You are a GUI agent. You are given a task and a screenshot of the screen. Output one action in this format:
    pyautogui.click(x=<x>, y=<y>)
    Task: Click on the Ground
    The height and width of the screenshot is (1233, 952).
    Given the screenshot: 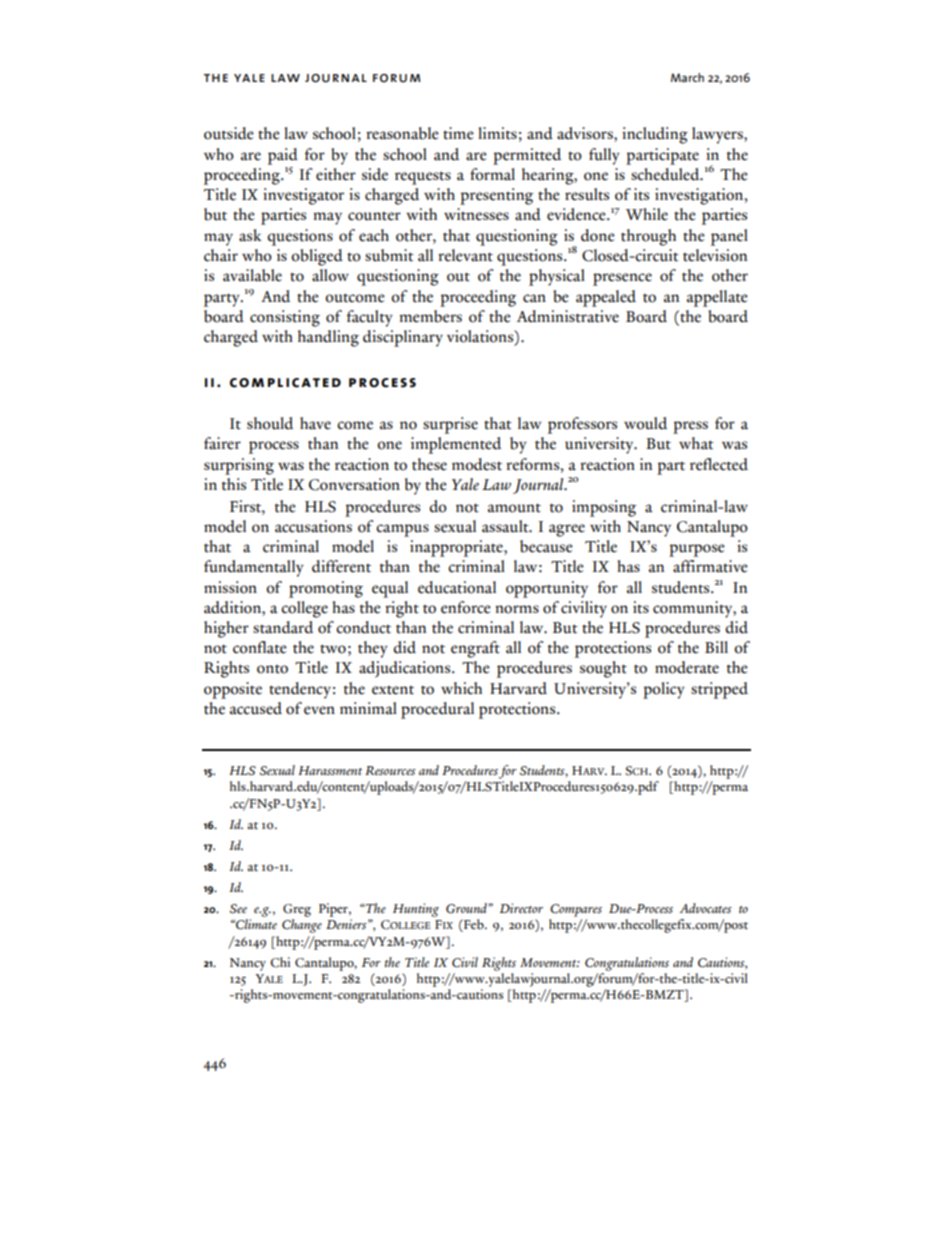 What is the action you would take?
    pyautogui.click(x=467, y=908)
